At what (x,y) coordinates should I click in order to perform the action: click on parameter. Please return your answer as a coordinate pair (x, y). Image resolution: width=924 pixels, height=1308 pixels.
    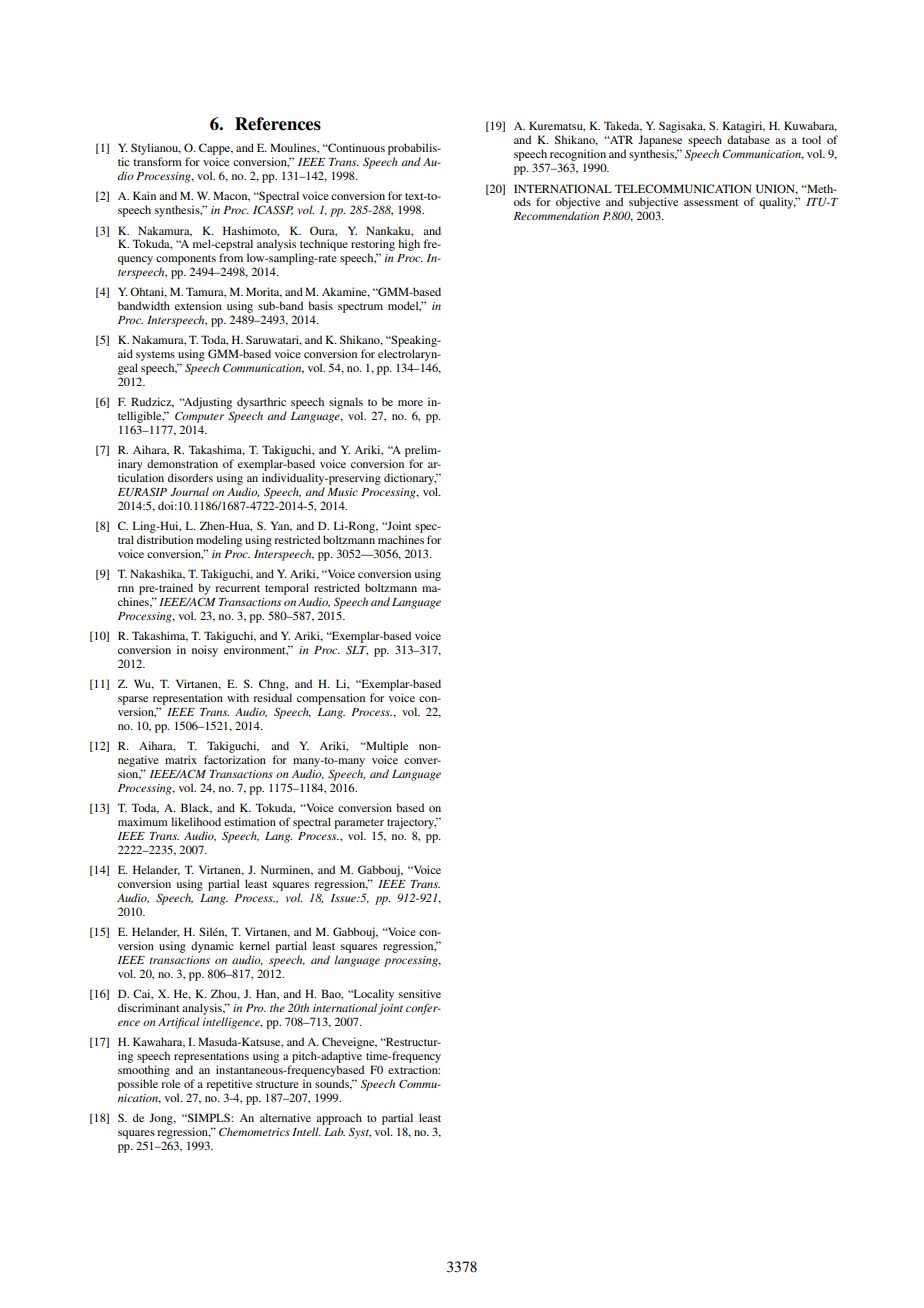
    Looking at the image, I should click on (359, 824).
